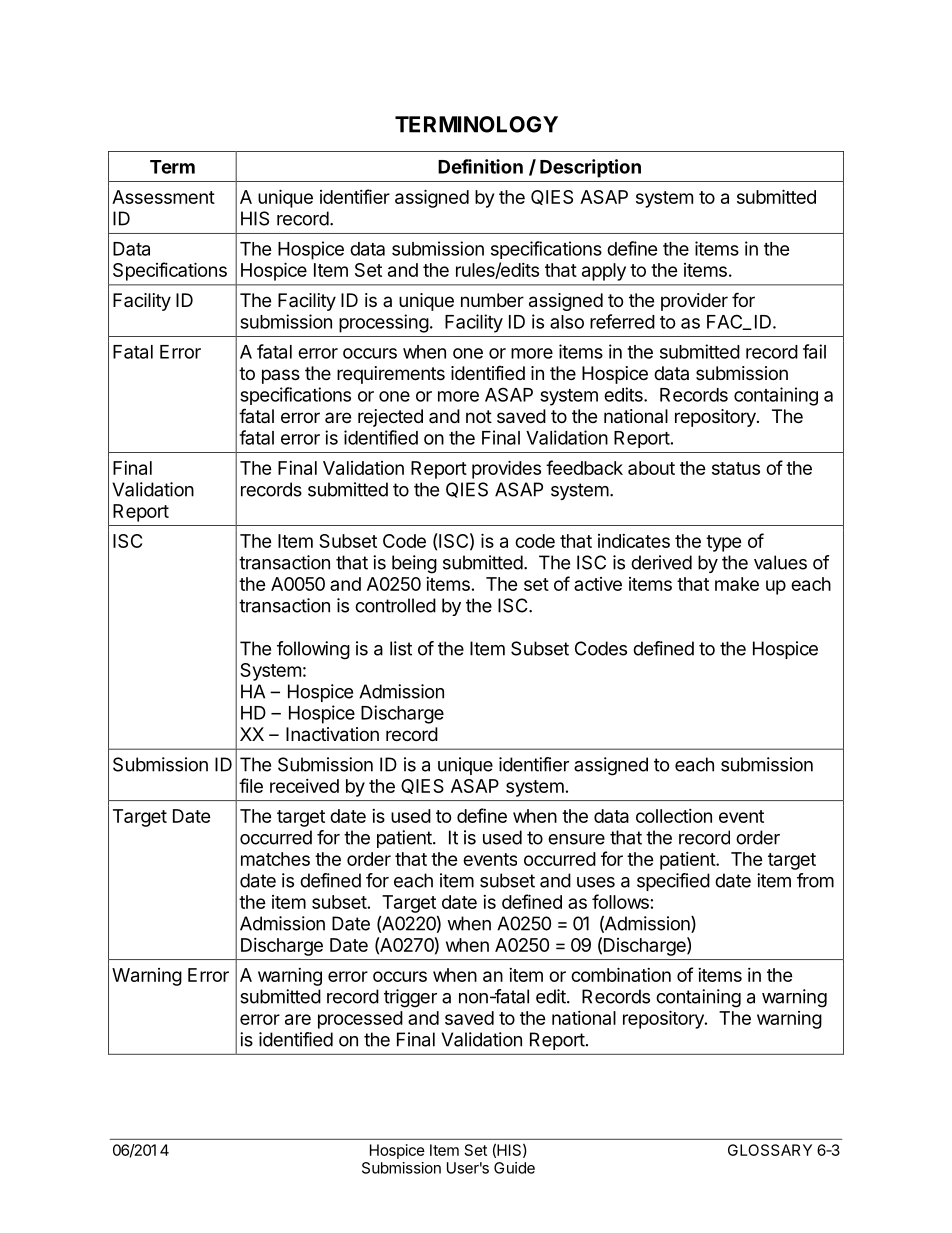 Image resolution: width=952 pixels, height=1233 pixels. Describe the element at coordinates (576, 839) in the image. I see `ensure` at that location.
